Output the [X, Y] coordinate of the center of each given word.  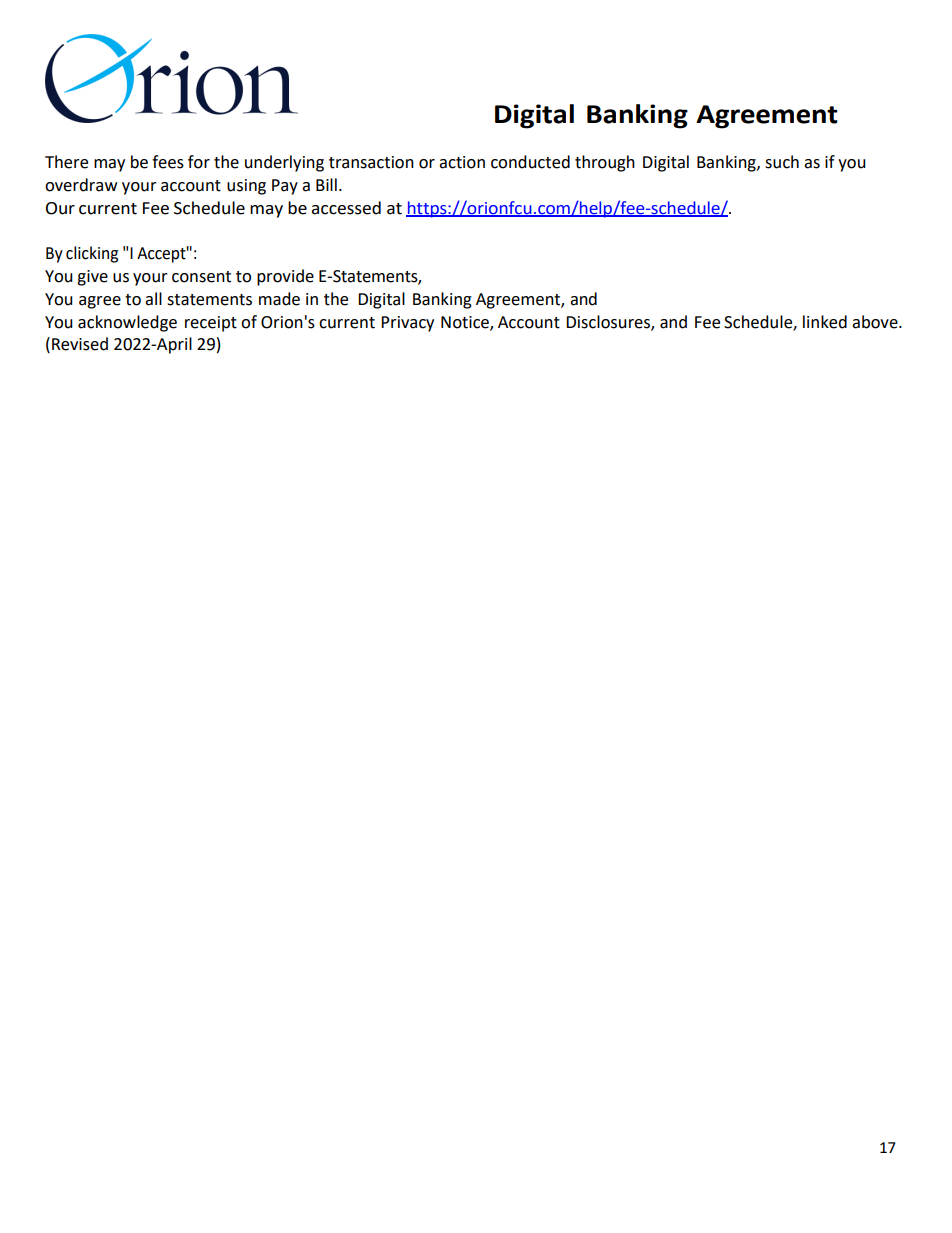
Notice [466, 323]
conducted [530, 162]
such [782, 162]
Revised [80, 344]
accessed [346, 208]
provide [285, 277]
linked [825, 322]
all [153, 299]
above [876, 322]
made [279, 299]
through [605, 163]
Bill [326, 184]
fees [168, 162]
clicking [92, 254]
